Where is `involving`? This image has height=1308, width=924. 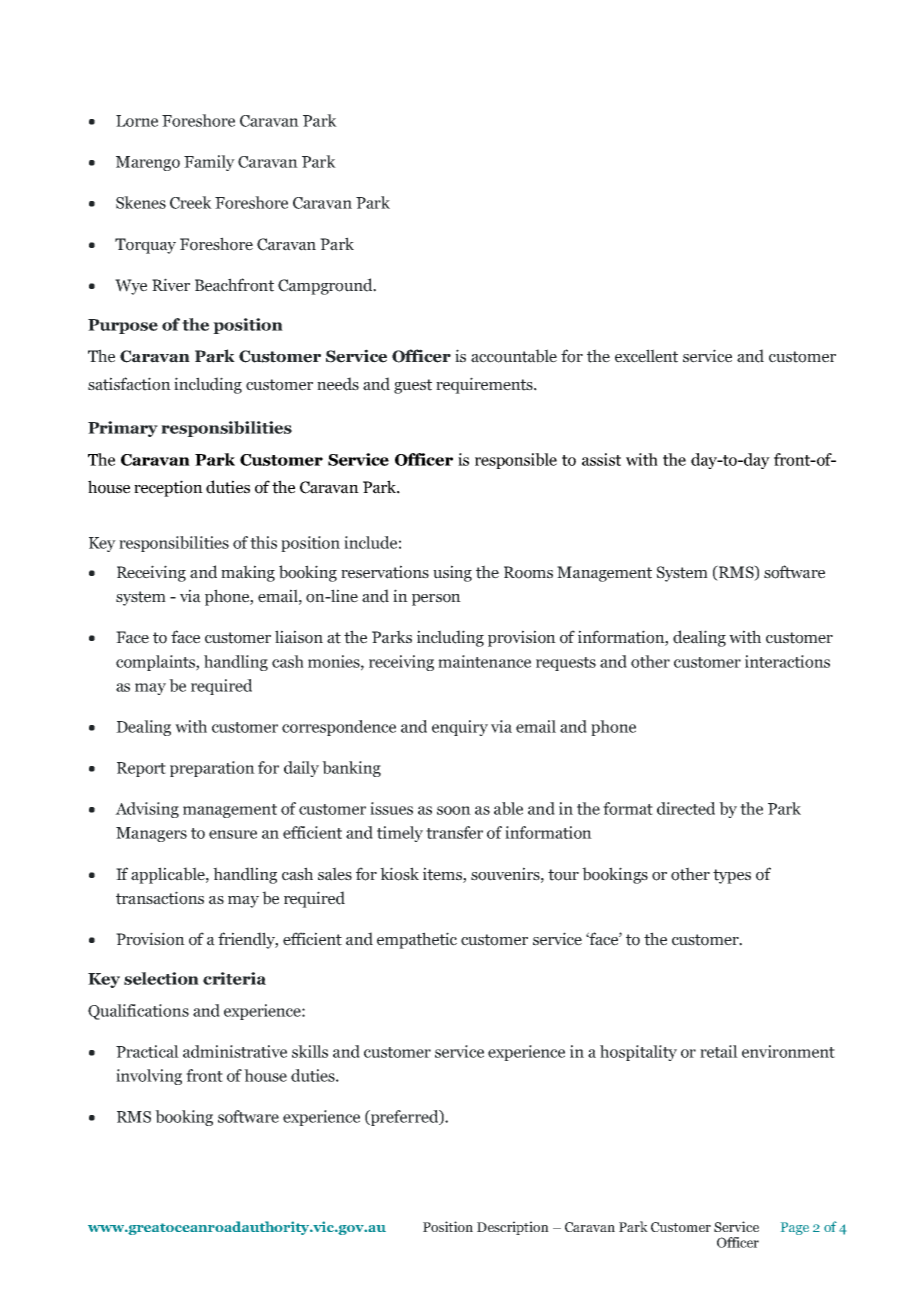 involving is located at coordinates (149, 1077).
